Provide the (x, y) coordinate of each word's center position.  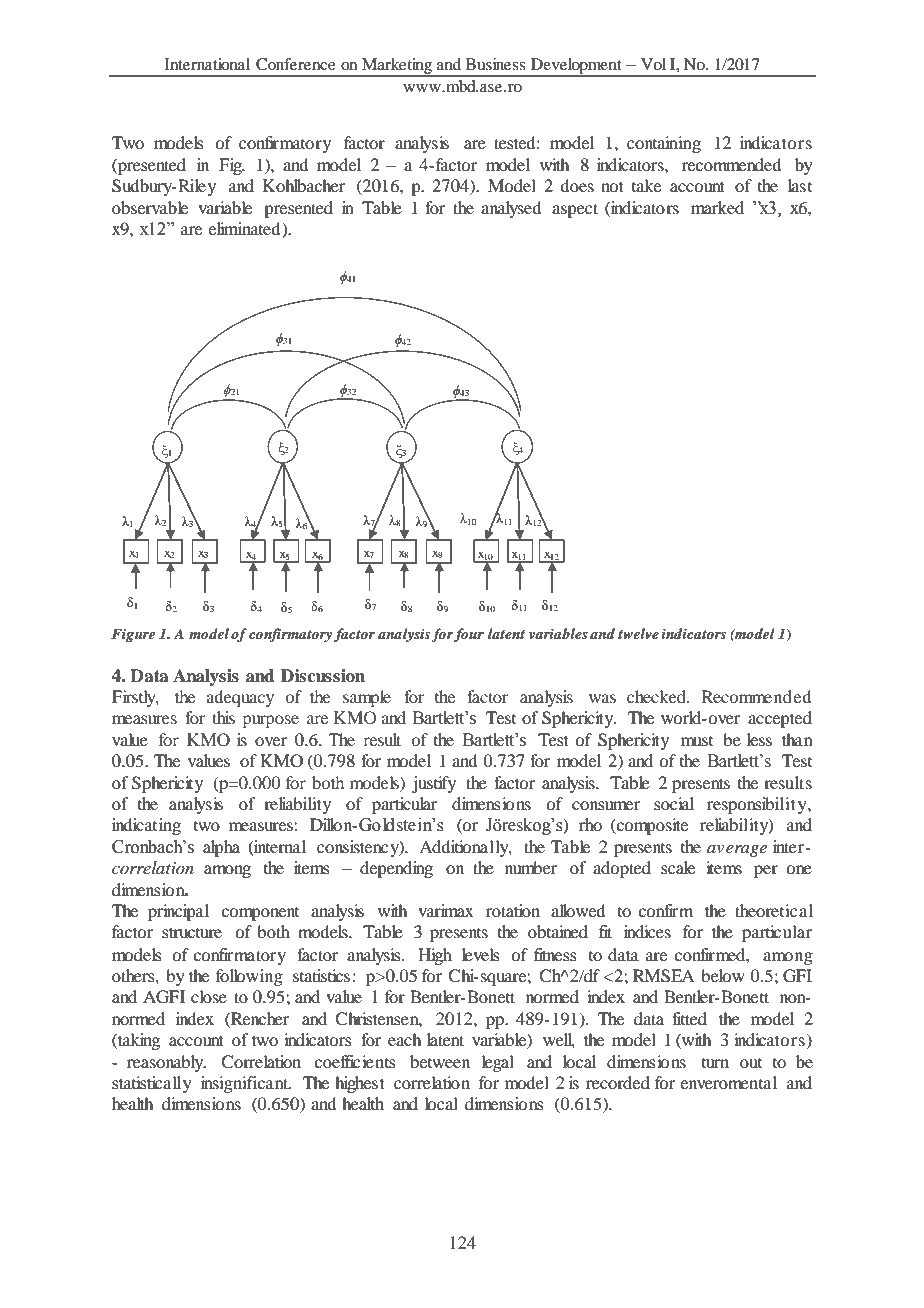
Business (495, 64)
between (440, 1061)
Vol (653, 64)
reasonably (166, 1063)
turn (715, 1063)
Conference (296, 64)
